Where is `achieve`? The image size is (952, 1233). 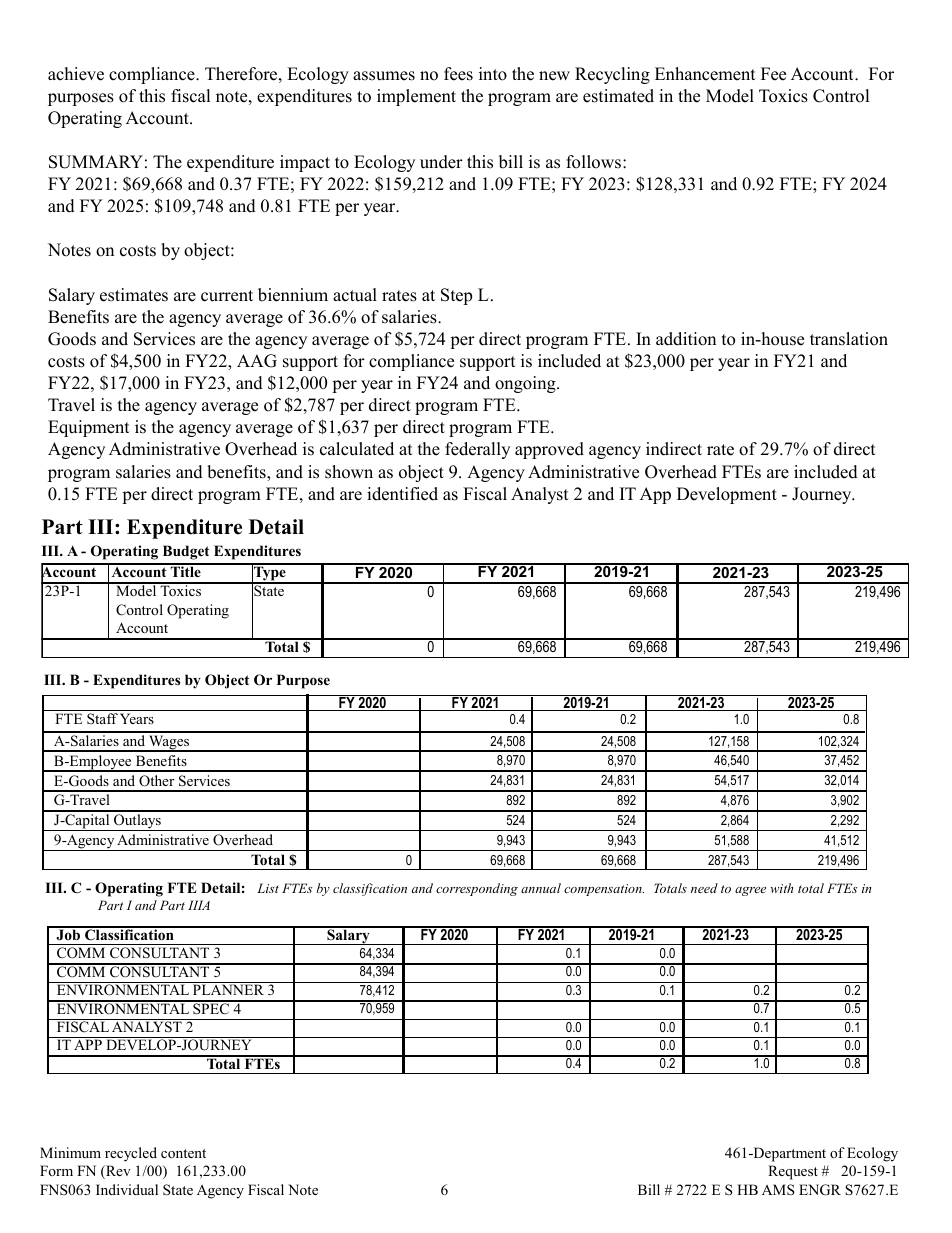 achieve is located at coordinates (76, 74).
